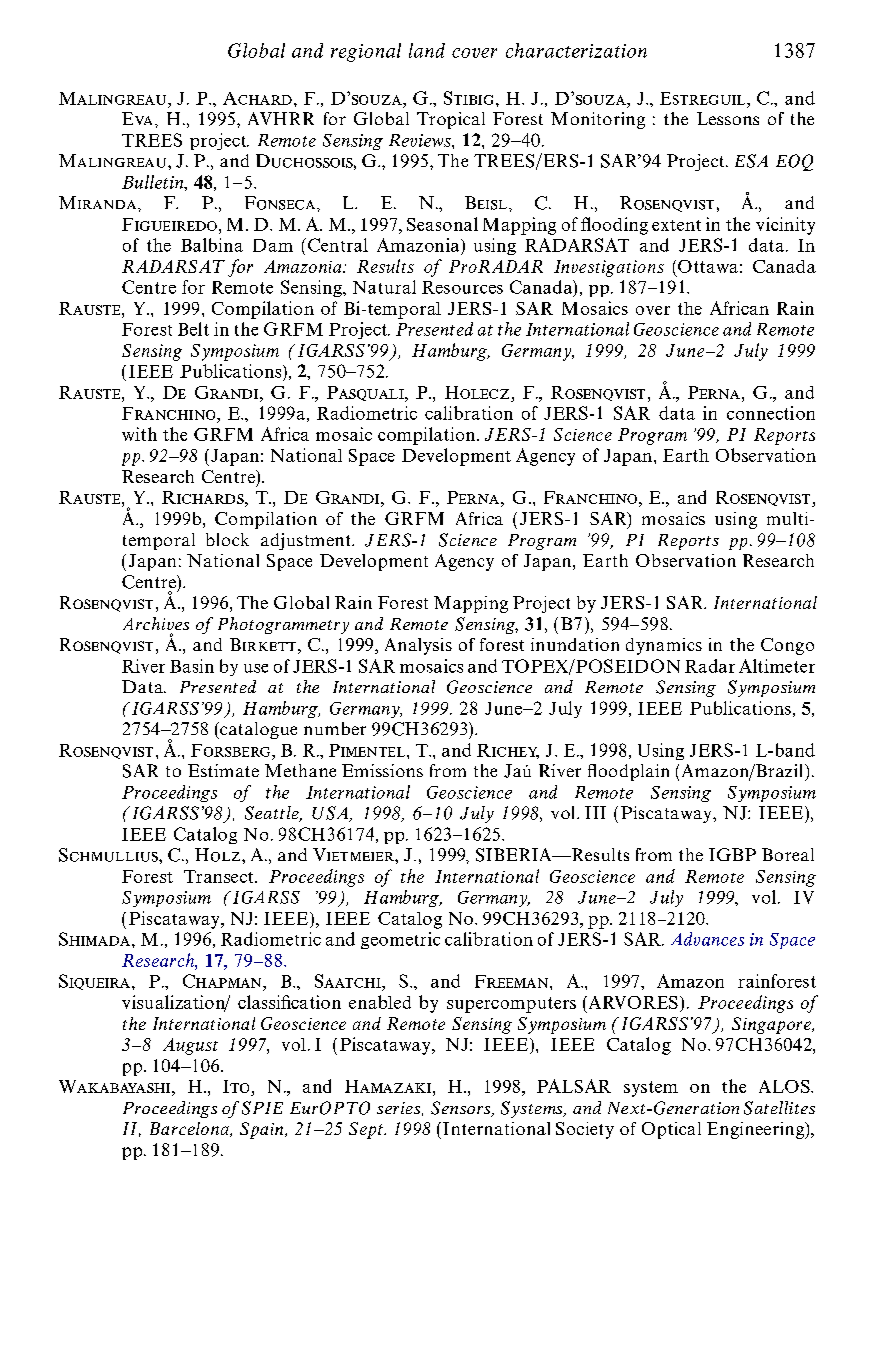  What do you see at coordinates (223, 770) in the image?
I see `Estimate` at bounding box center [223, 770].
